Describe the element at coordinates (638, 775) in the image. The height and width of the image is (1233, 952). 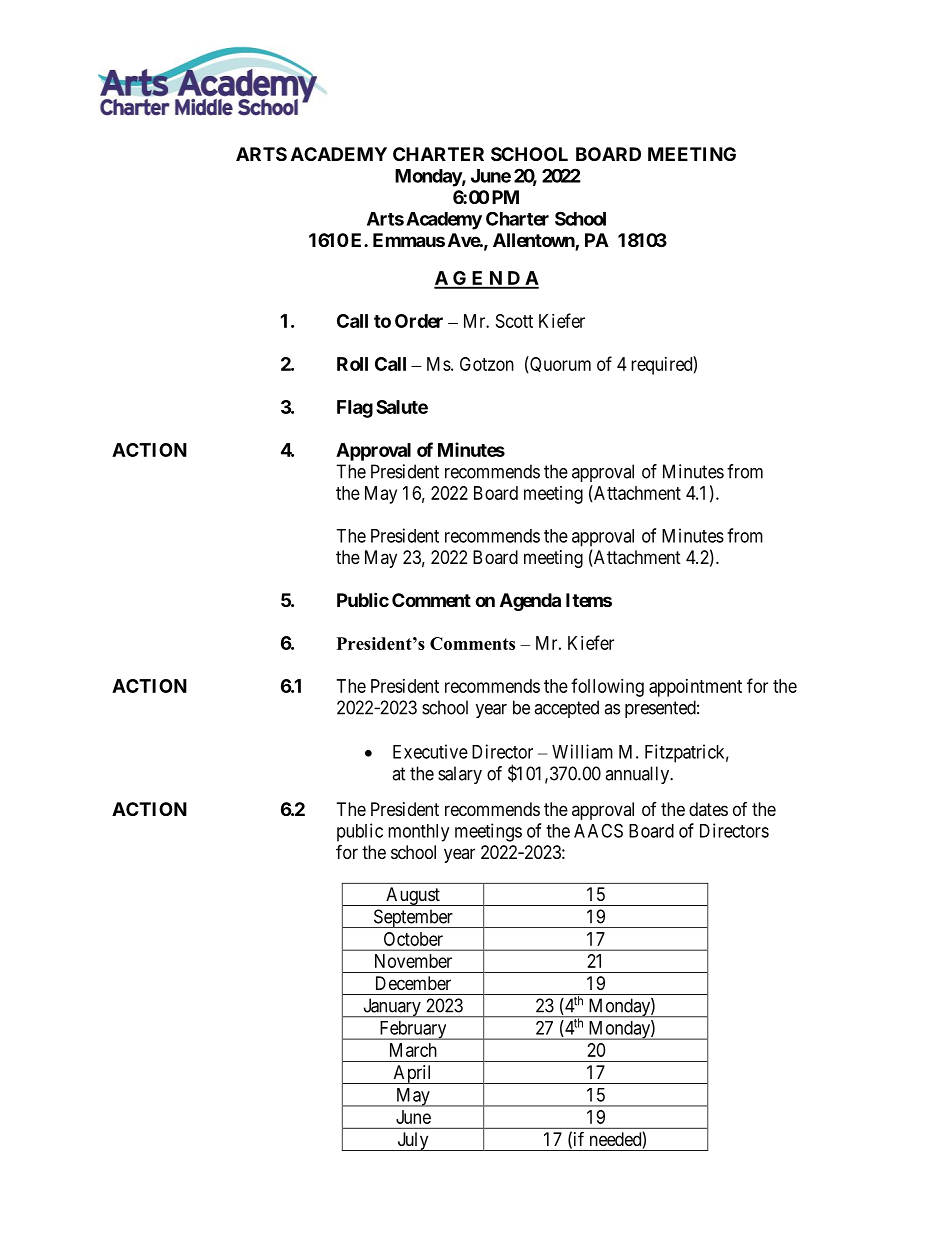
I see `annually` at that location.
